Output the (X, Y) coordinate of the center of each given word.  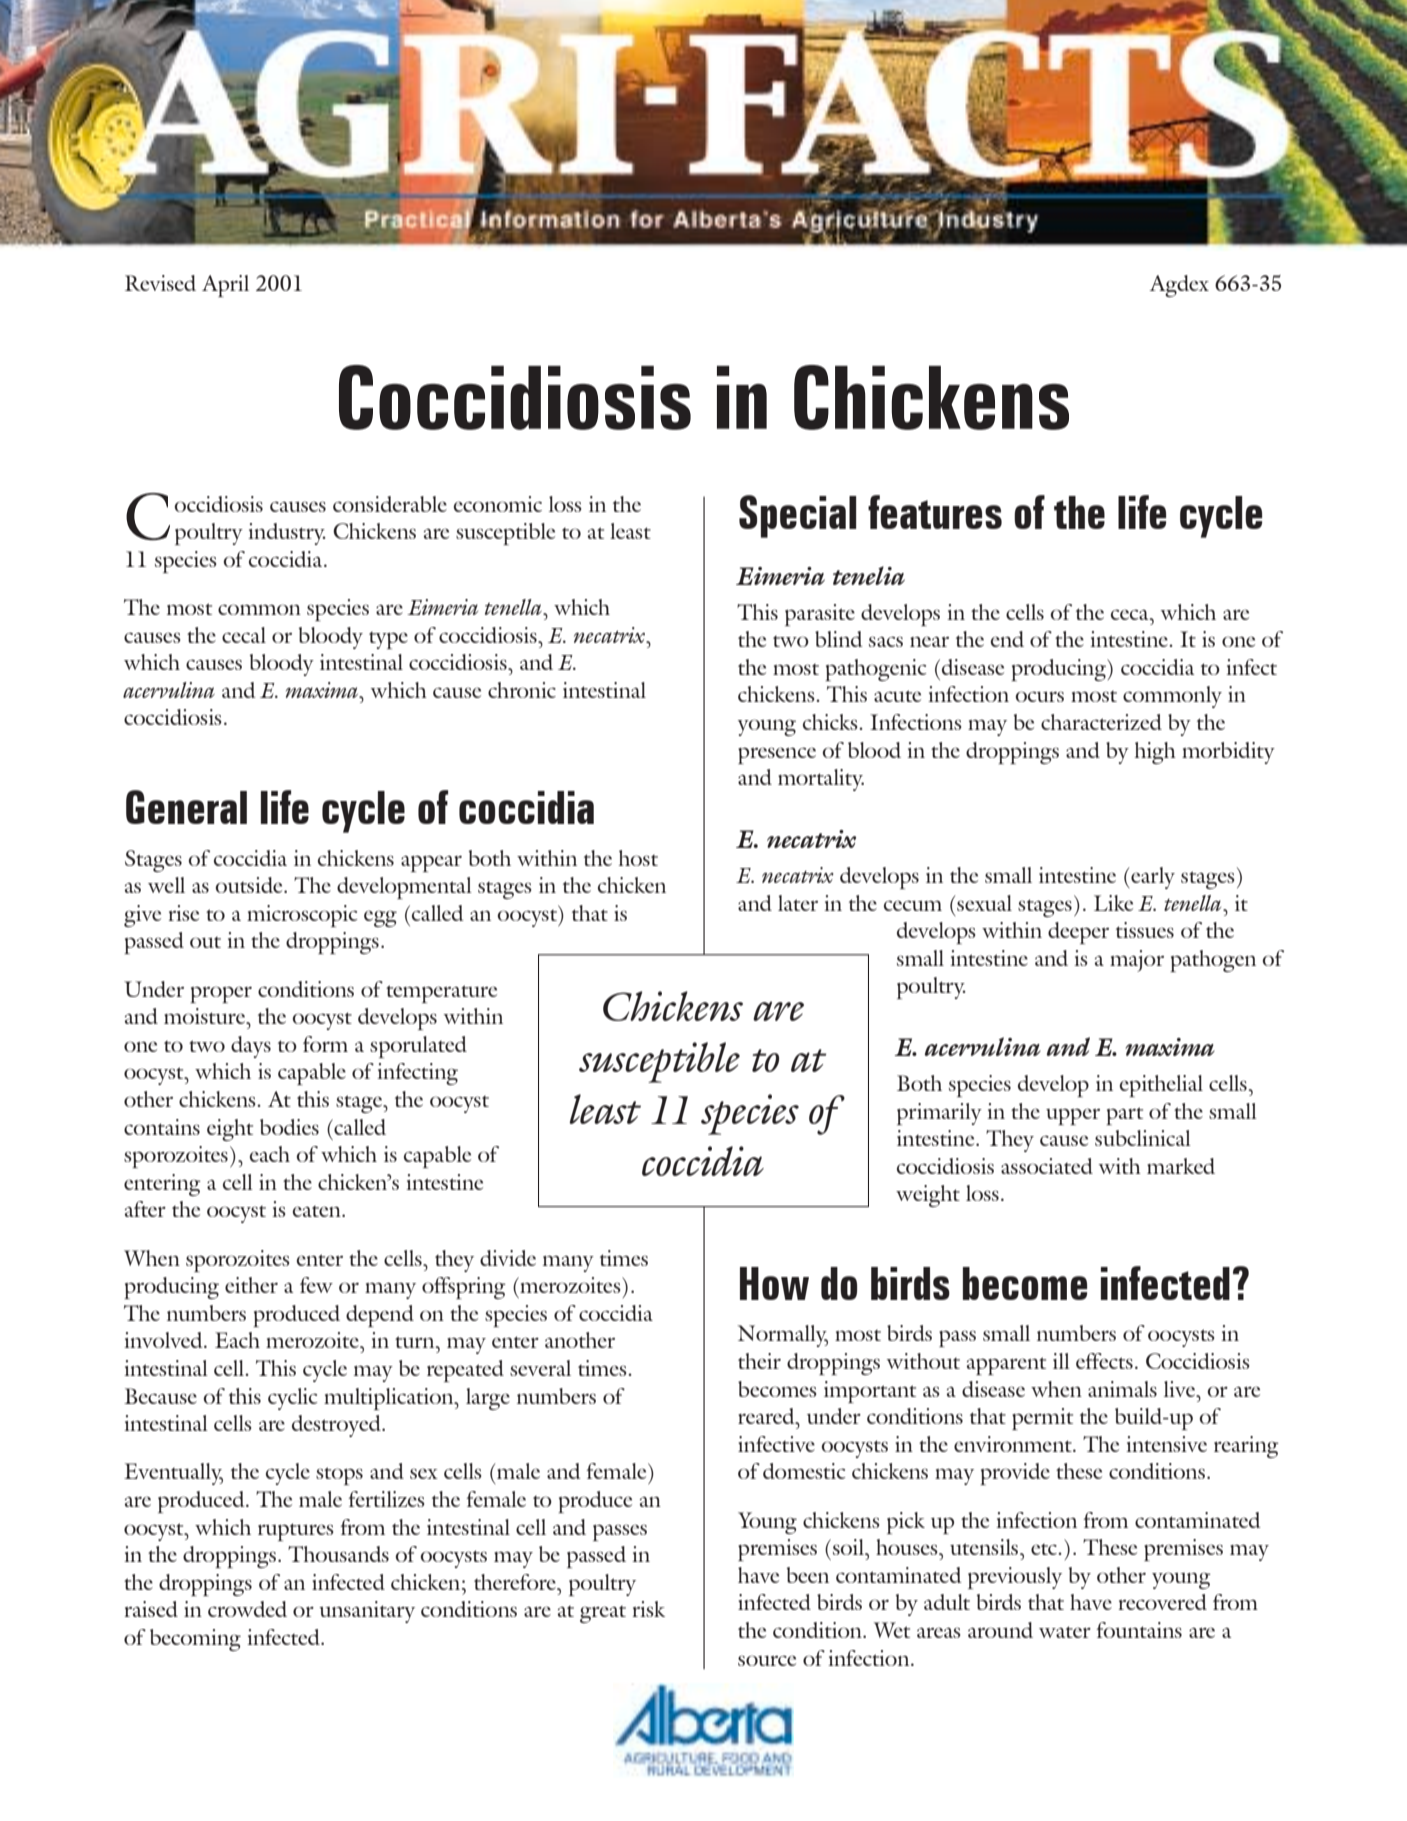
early (1152, 878)
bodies (289, 1127)
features (935, 512)
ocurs (1039, 696)
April (225, 286)
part (1124, 1116)
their (759, 1361)
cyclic (293, 1399)
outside (250, 885)
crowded (247, 1609)
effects (1104, 1361)
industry (287, 534)
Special (797, 516)
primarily (939, 1114)
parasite (820, 615)
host (638, 858)
